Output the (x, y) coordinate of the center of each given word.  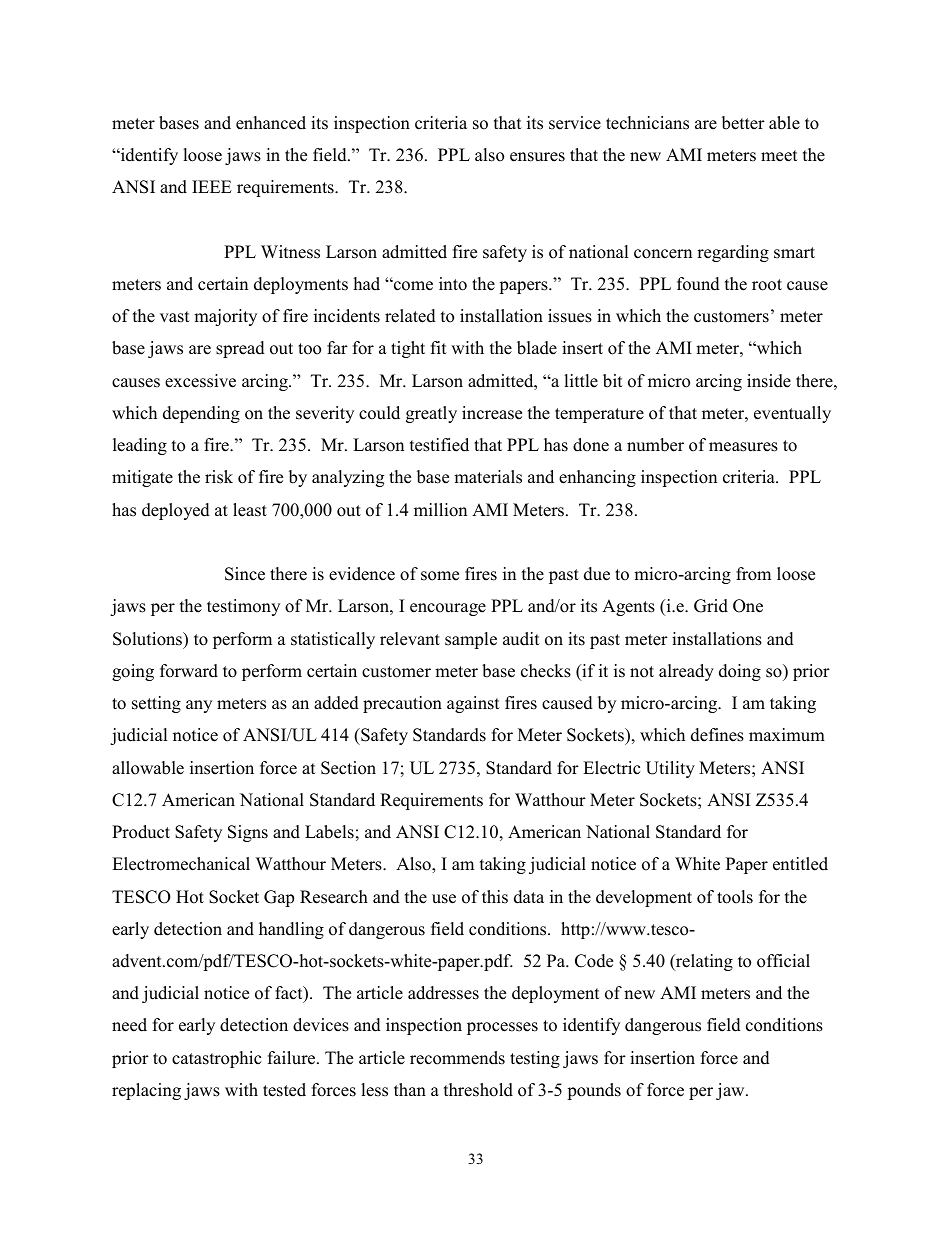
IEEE (212, 186)
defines (717, 735)
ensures (537, 157)
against (473, 704)
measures (743, 447)
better (743, 123)
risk (219, 477)
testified (439, 445)
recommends (457, 1058)
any (199, 706)
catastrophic (216, 1059)
